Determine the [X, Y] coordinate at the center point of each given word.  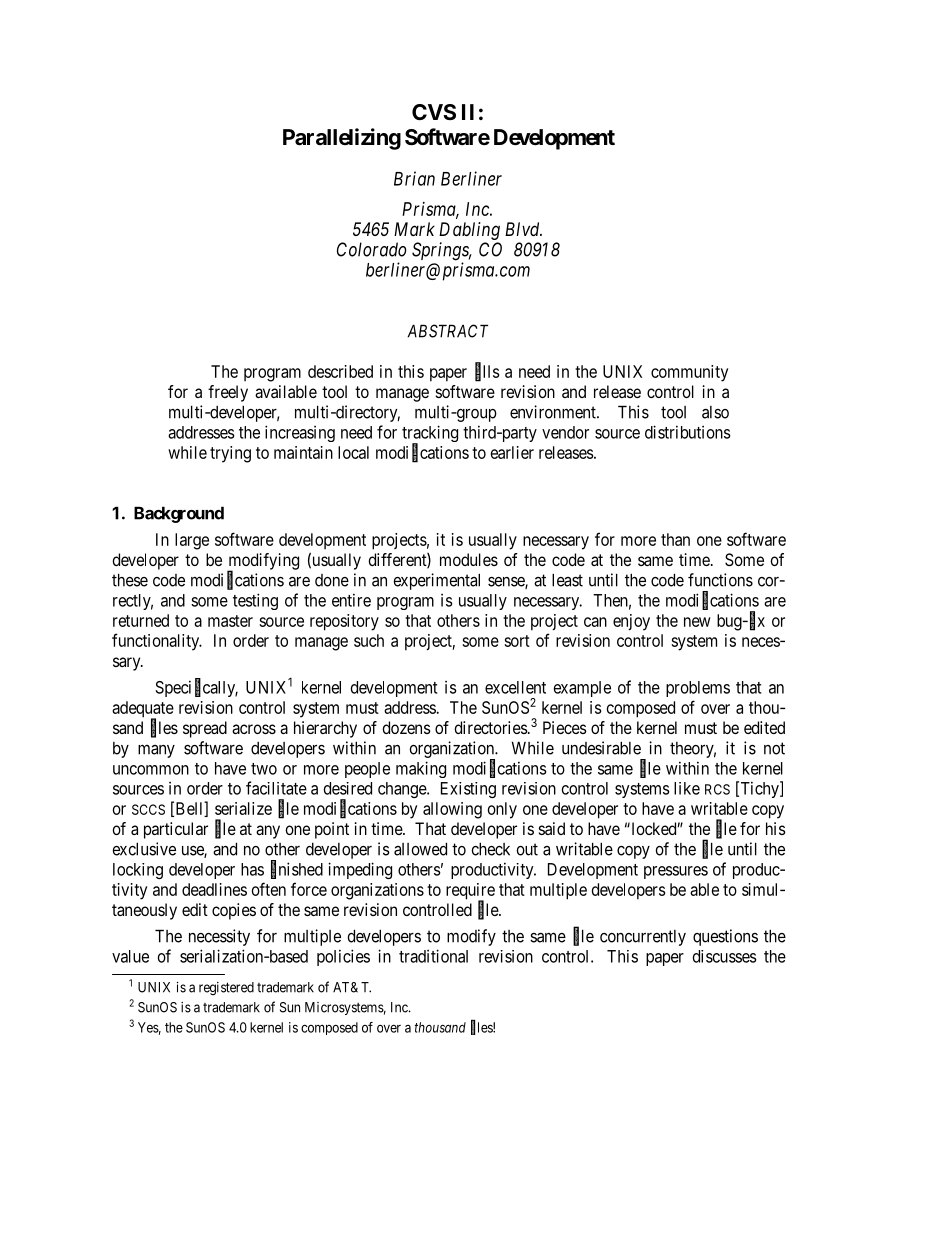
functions [720, 580]
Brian [414, 178]
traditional [433, 956]
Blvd [523, 229]
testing [255, 601]
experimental [436, 581]
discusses [725, 956]
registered [226, 989]
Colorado [372, 249]
